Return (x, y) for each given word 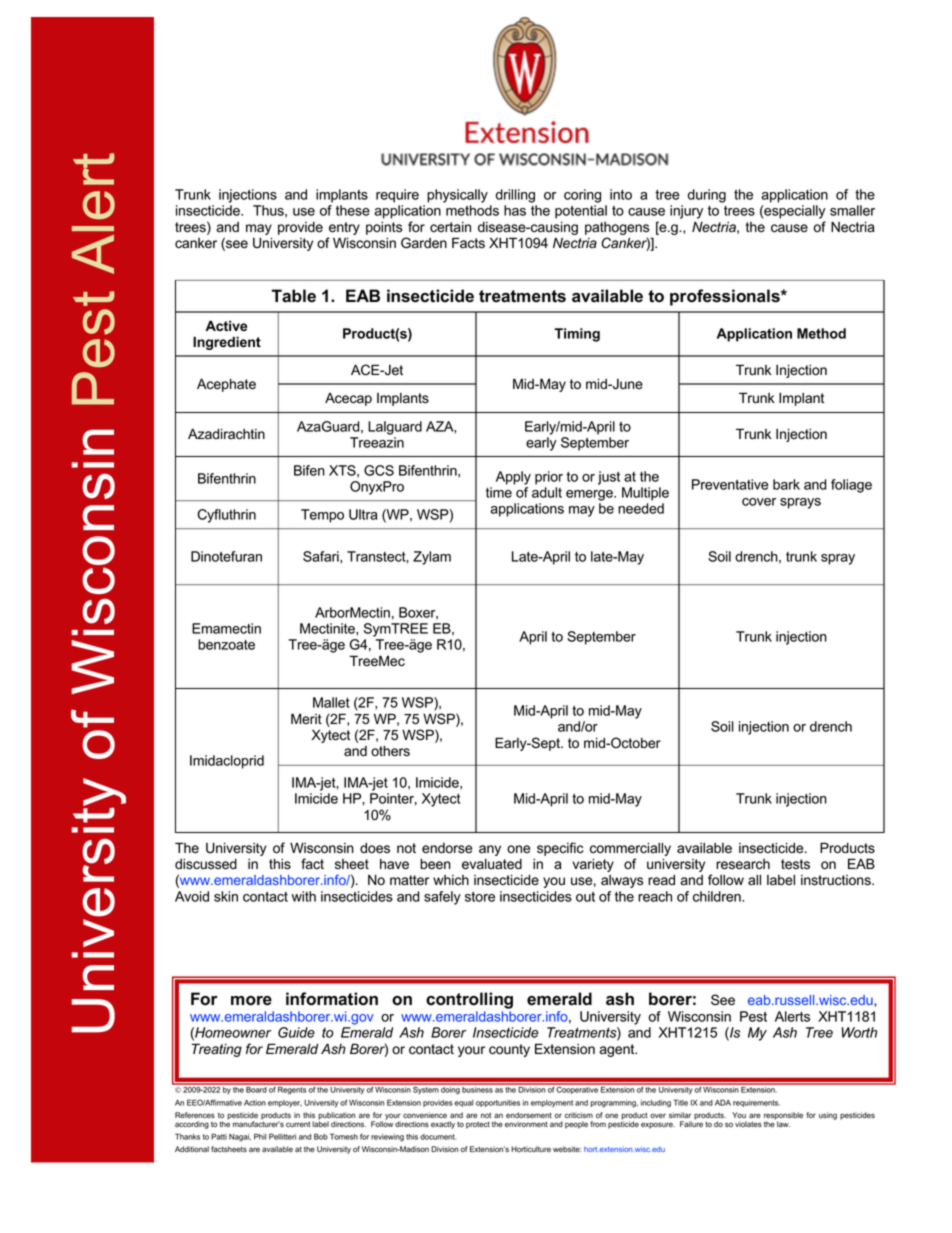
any (490, 850)
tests (795, 864)
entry (344, 228)
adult (547, 492)
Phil (260, 1136)
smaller (852, 210)
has (515, 210)
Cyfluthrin (226, 516)
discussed (206, 864)
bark (786, 484)
